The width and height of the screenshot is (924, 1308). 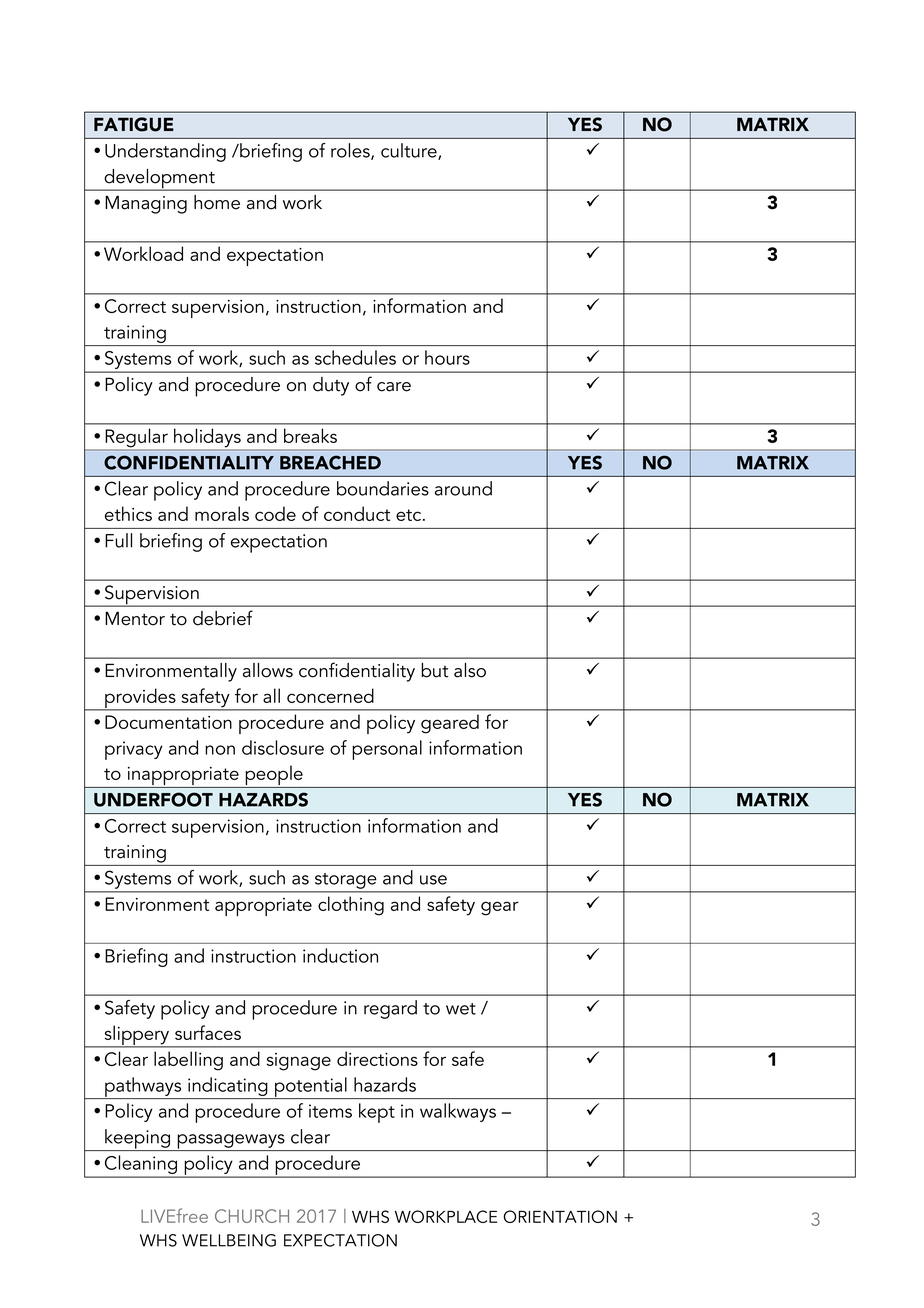 What do you see at coordinates (330, 1111) in the screenshot?
I see `items` at bounding box center [330, 1111].
